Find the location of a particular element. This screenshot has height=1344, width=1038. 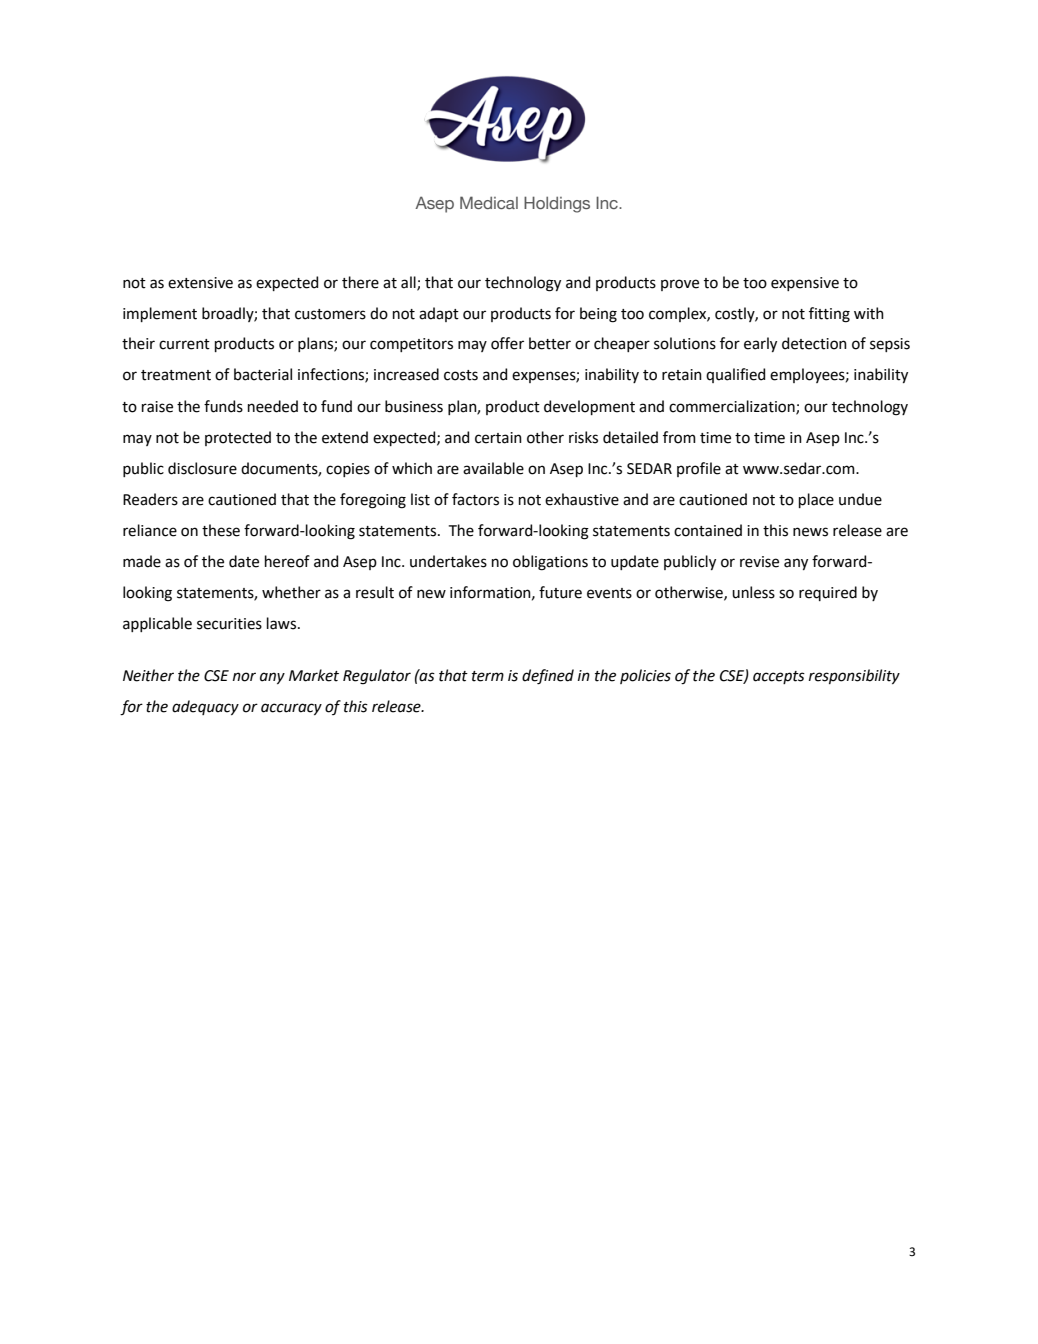

Medical is located at coordinates (489, 202).
